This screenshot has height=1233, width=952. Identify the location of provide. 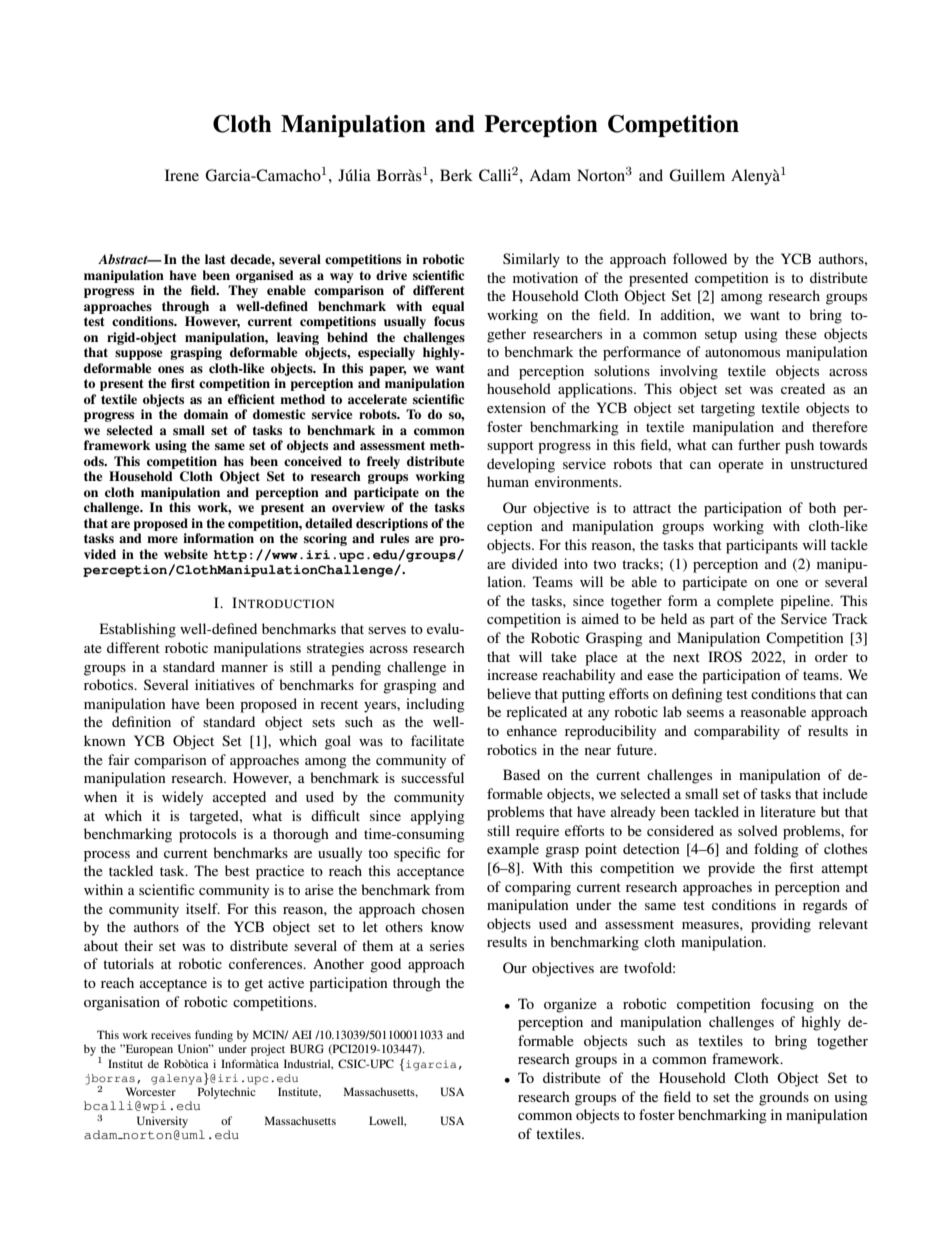
(731, 869).
